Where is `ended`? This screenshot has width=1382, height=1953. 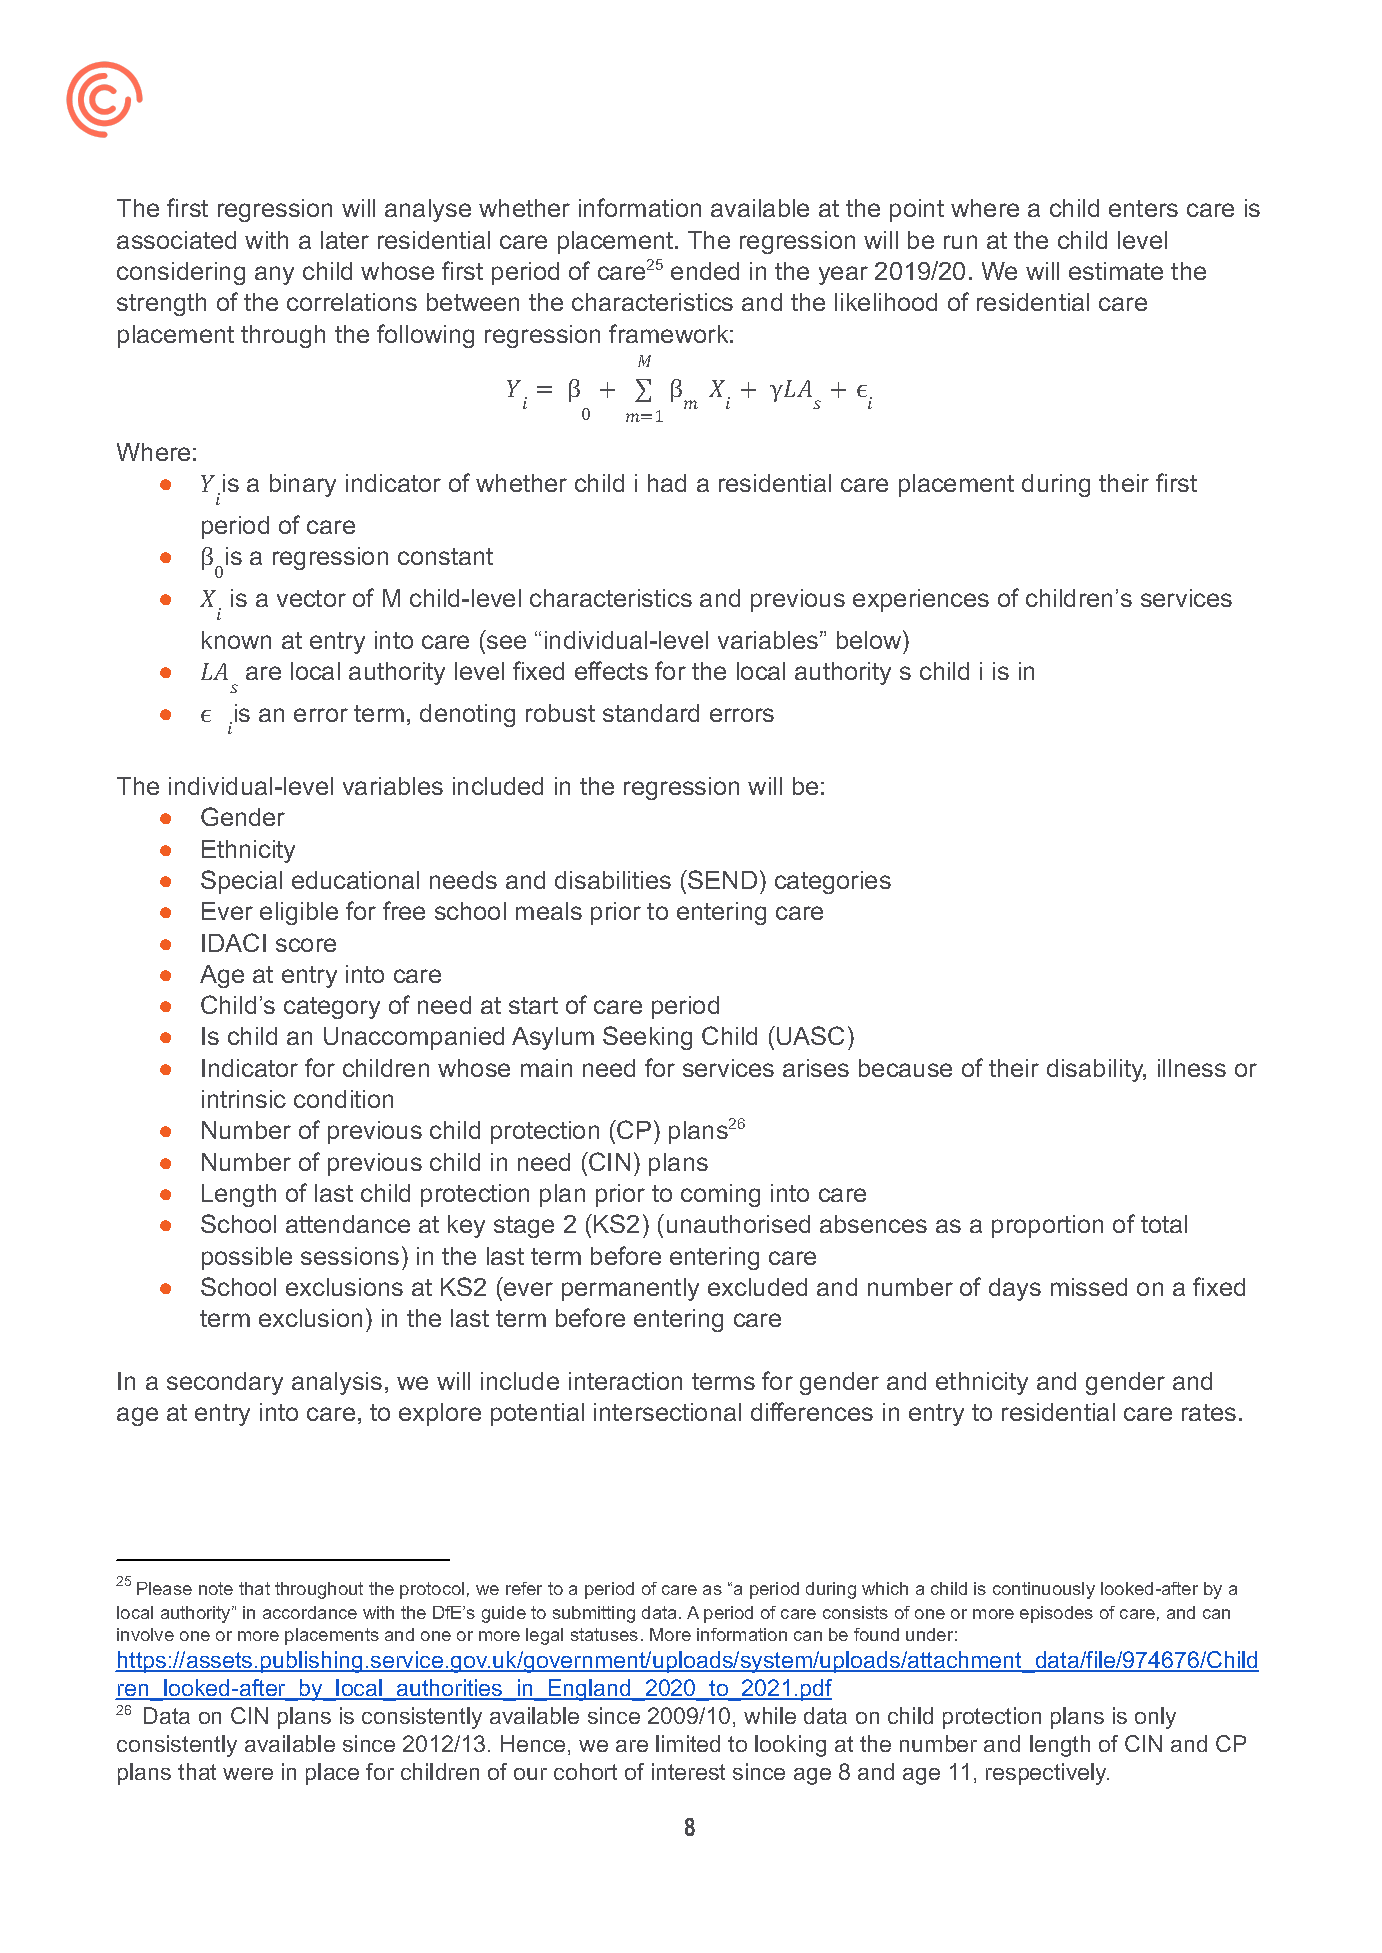
ended is located at coordinates (705, 271).
